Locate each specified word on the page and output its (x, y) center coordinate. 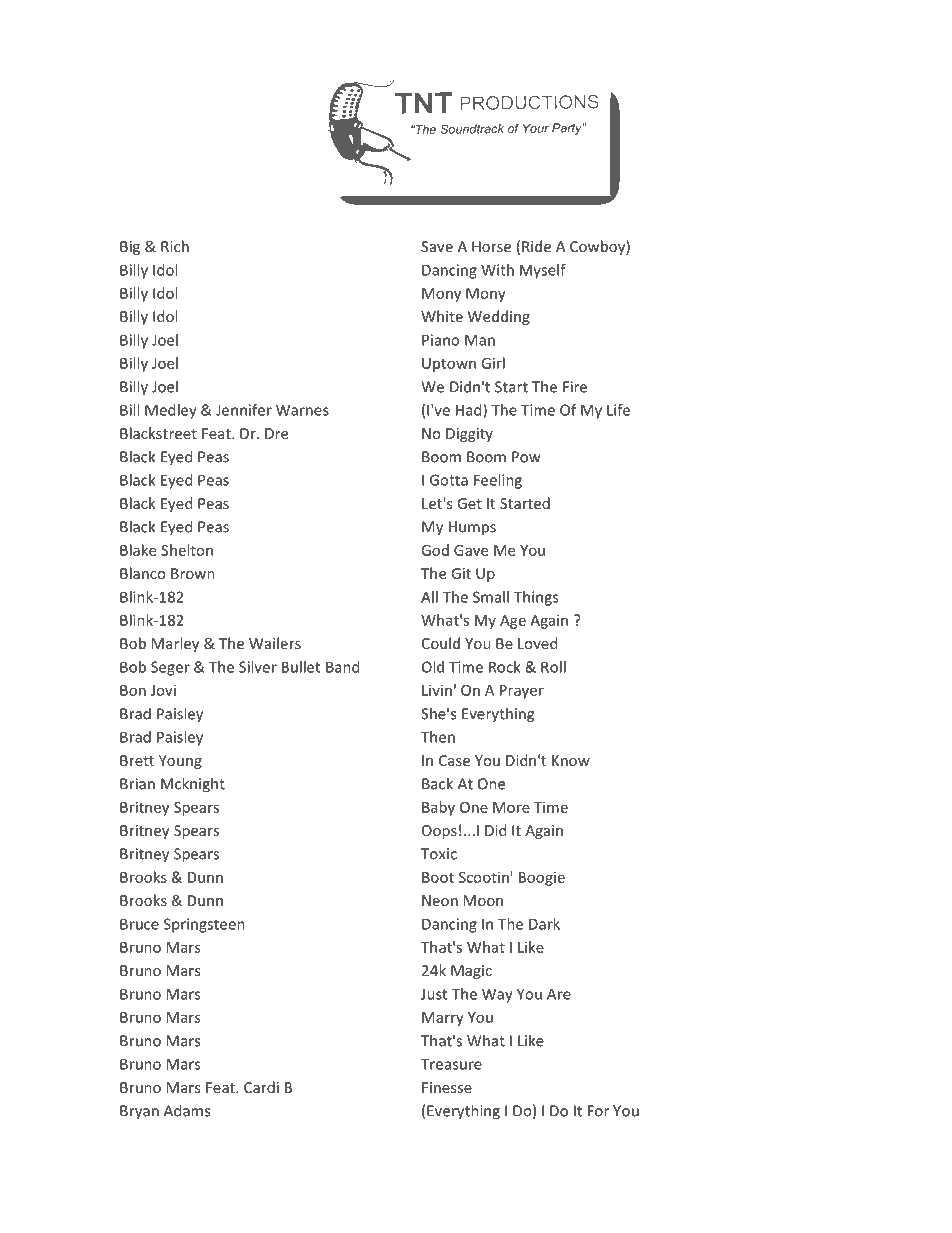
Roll (553, 667)
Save (437, 246)
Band (342, 667)
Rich (175, 246)
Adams (187, 1110)
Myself (543, 271)
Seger (170, 668)
